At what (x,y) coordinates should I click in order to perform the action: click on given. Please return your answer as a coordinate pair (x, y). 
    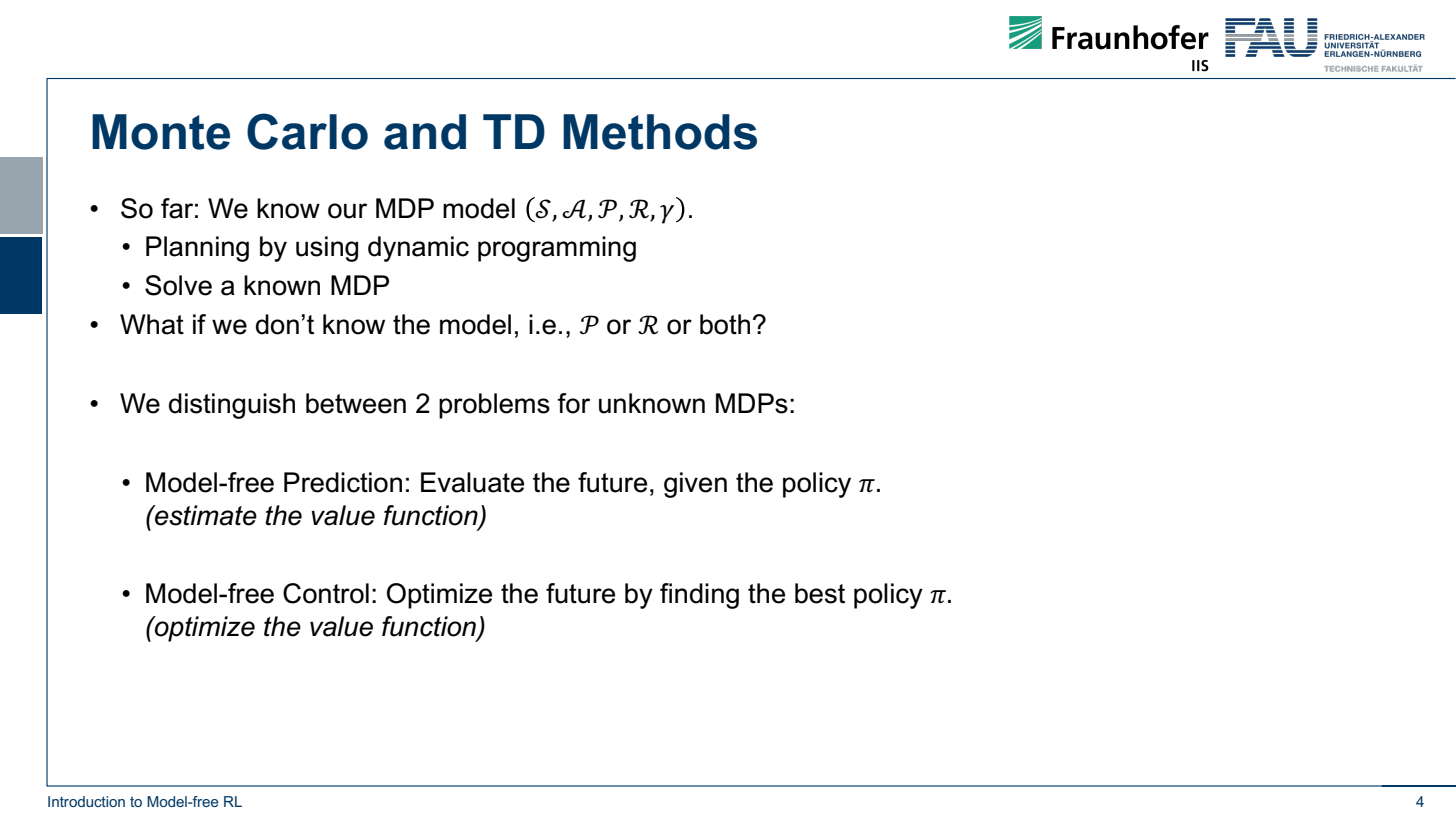
    Looking at the image, I should click on (695, 485).
